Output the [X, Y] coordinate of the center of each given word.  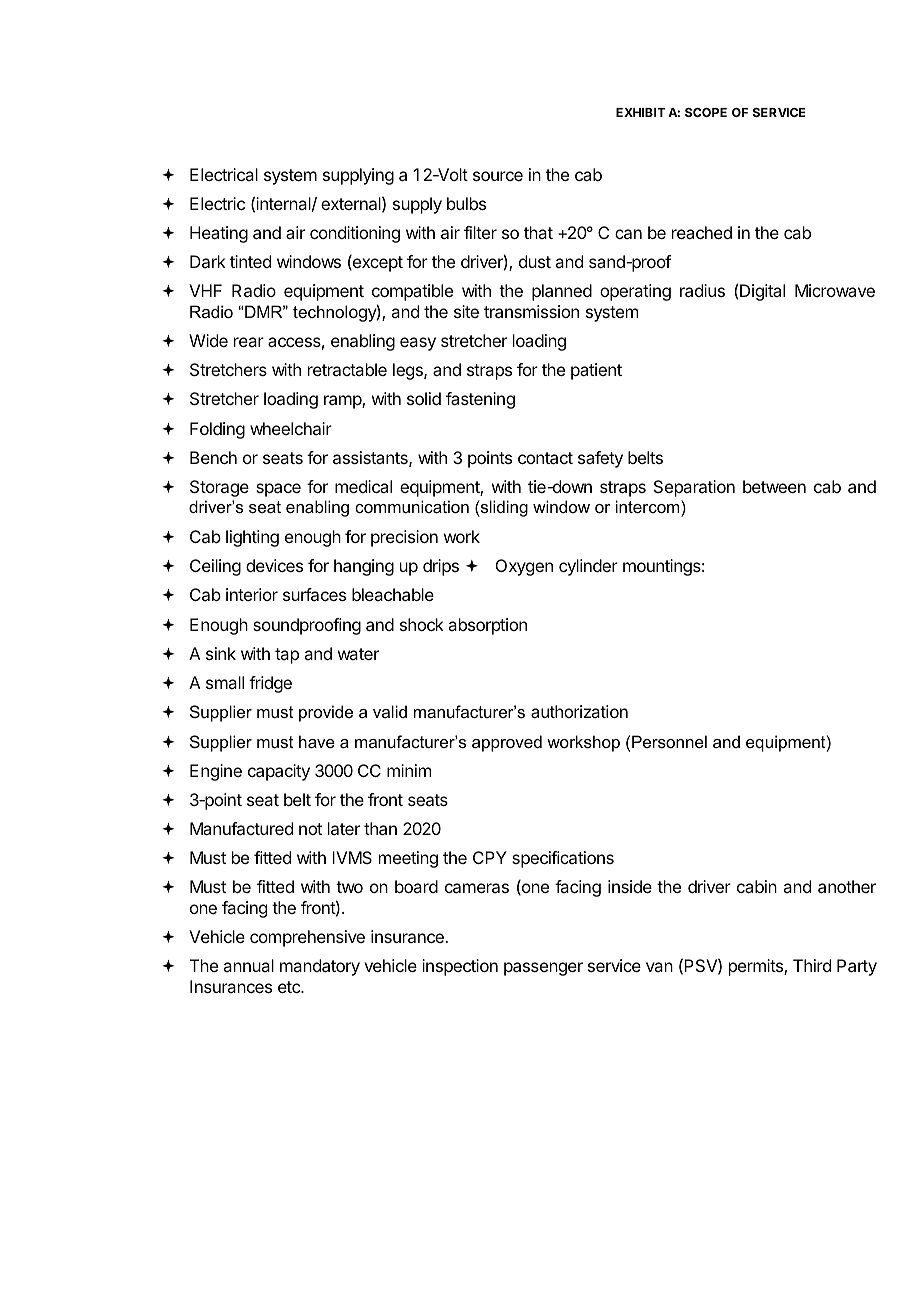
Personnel [669, 741]
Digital [762, 292]
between [774, 486]
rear [249, 342]
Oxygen [524, 567]
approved [507, 743]
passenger [543, 969]
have [317, 741]
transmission [531, 311]
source [498, 176]
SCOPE [706, 112]
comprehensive [307, 938]
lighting [252, 538]
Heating [219, 234]
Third [812, 965]
